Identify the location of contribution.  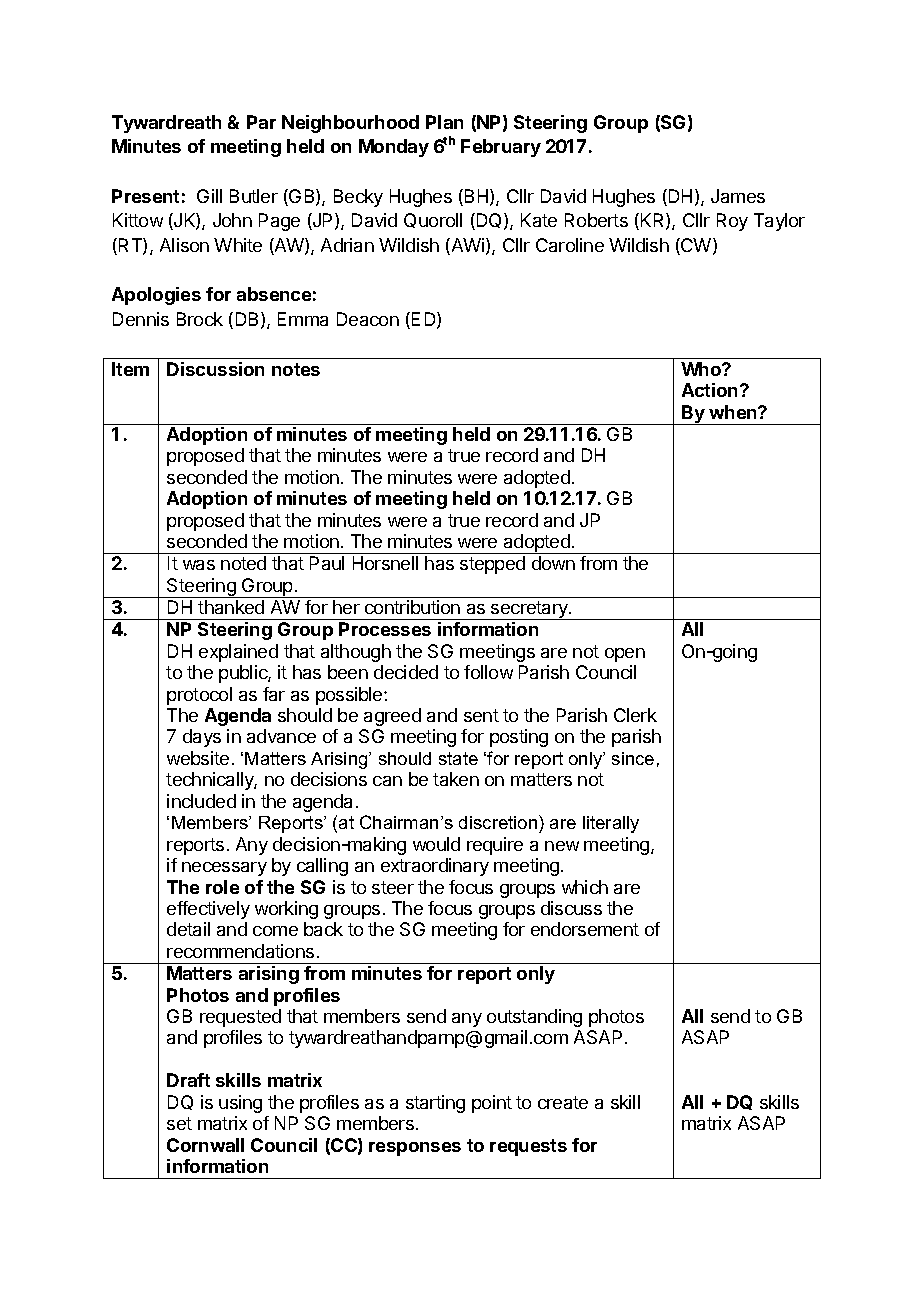
(412, 607).
